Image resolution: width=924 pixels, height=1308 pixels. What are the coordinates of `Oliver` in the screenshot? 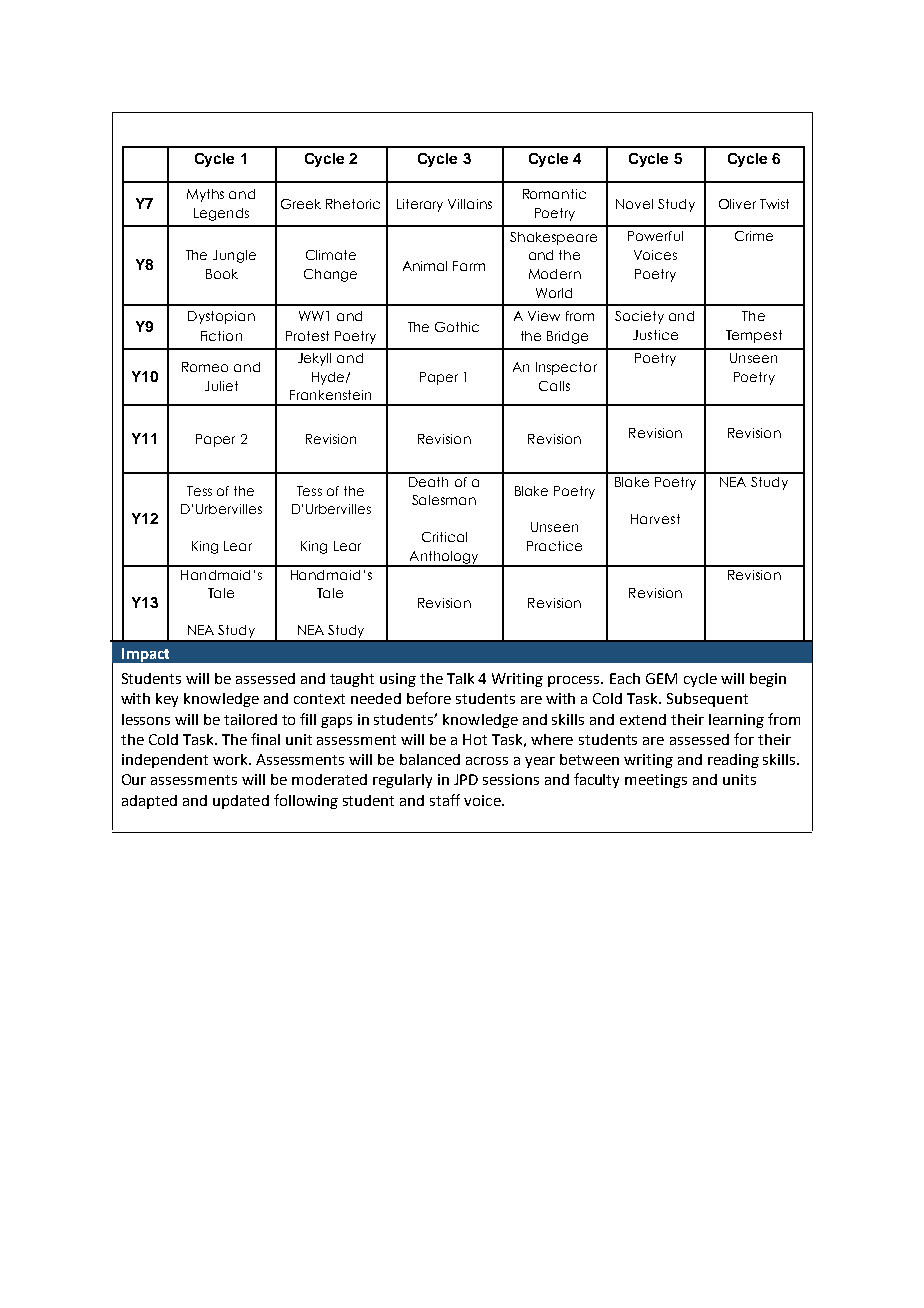 It's located at (737, 204).
